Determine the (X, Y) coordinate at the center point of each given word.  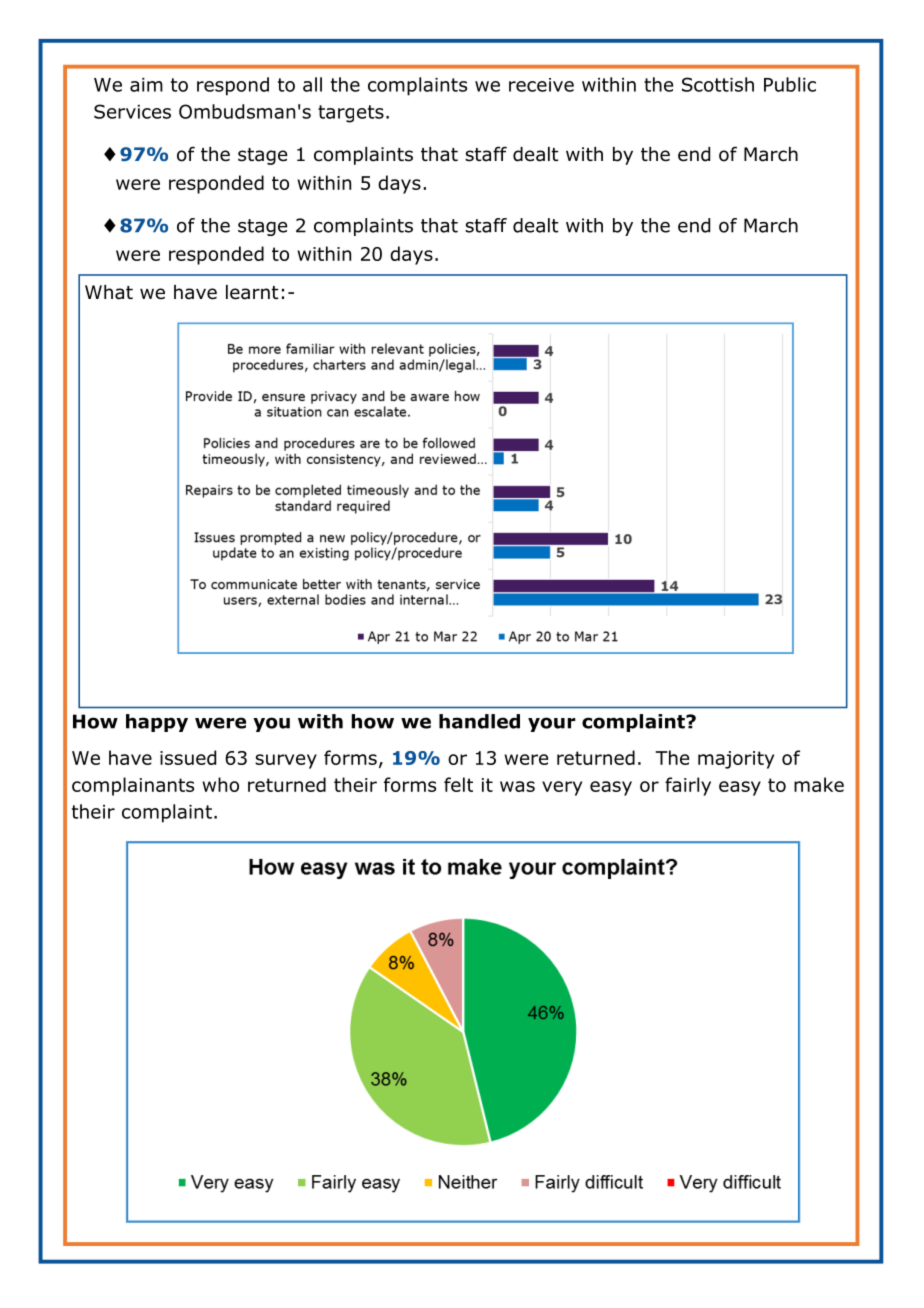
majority (736, 760)
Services (132, 111)
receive (541, 85)
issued (188, 757)
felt (458, 784)
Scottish (718, 84)
